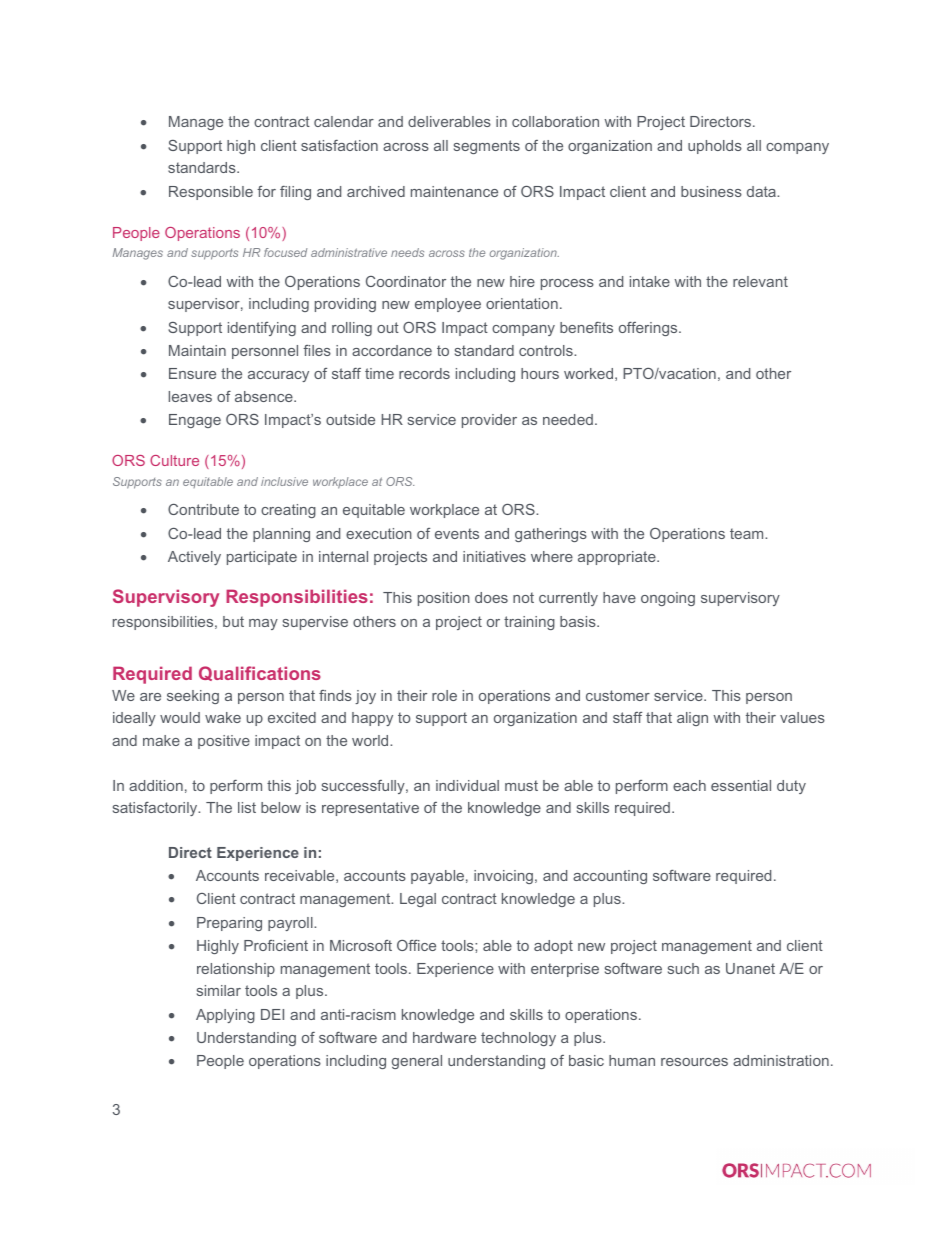  Describe the element at coordinates (668, 599) in the document. I see `ongoing` at that location.
